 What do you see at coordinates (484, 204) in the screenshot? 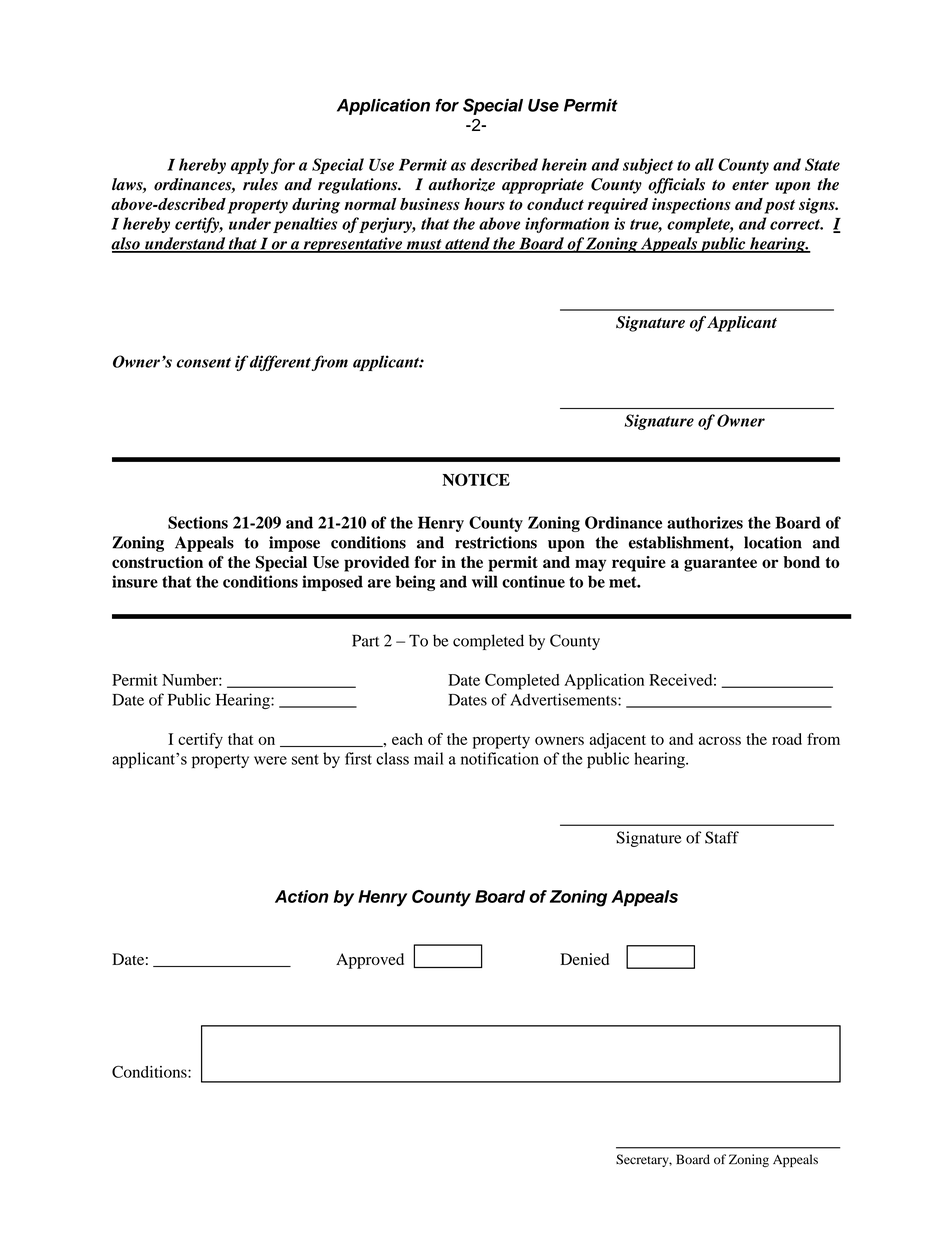
I see `hours` at bounding box center [484, 204].
